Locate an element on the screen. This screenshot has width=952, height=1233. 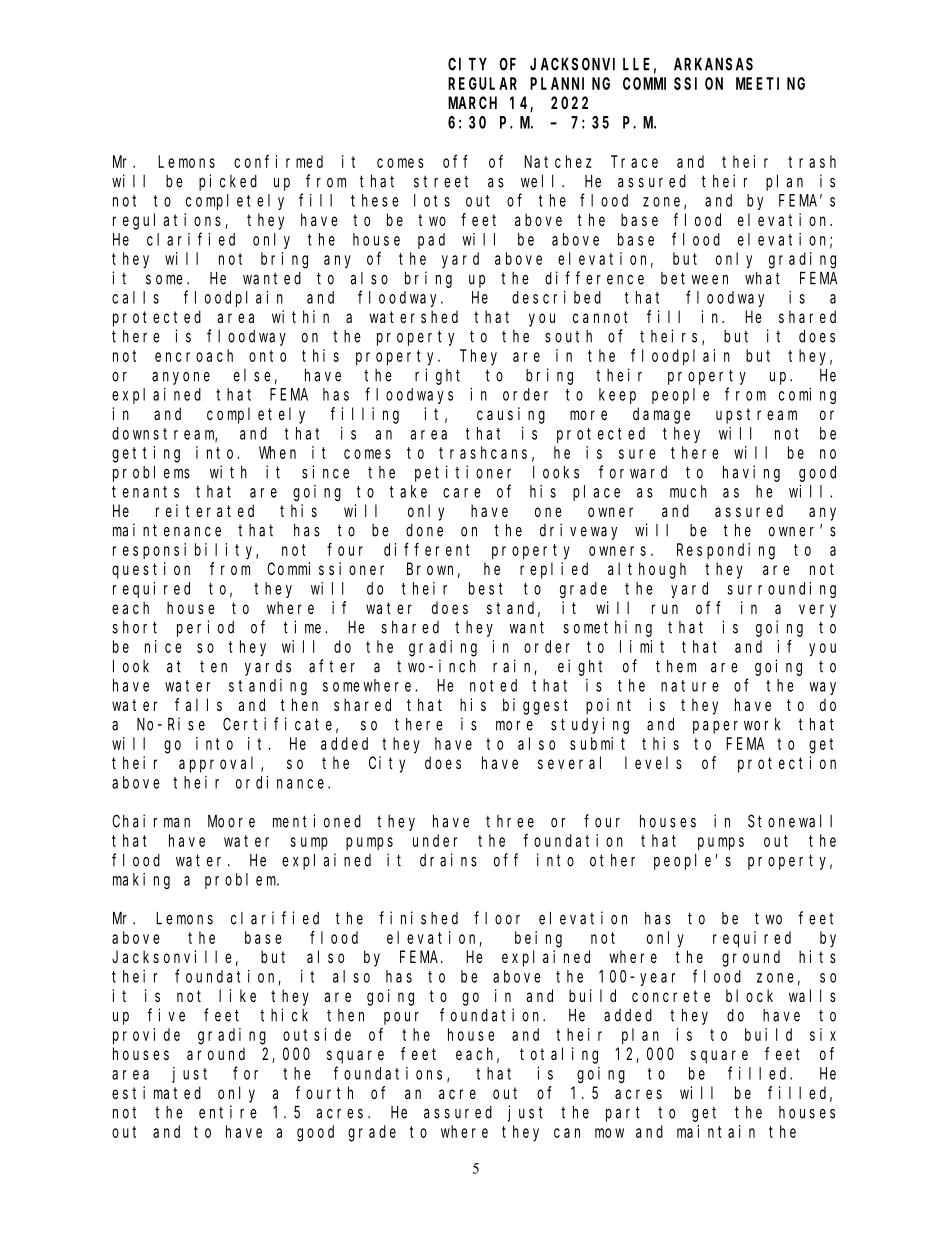
Responding is located at coordinates (726, 551).
